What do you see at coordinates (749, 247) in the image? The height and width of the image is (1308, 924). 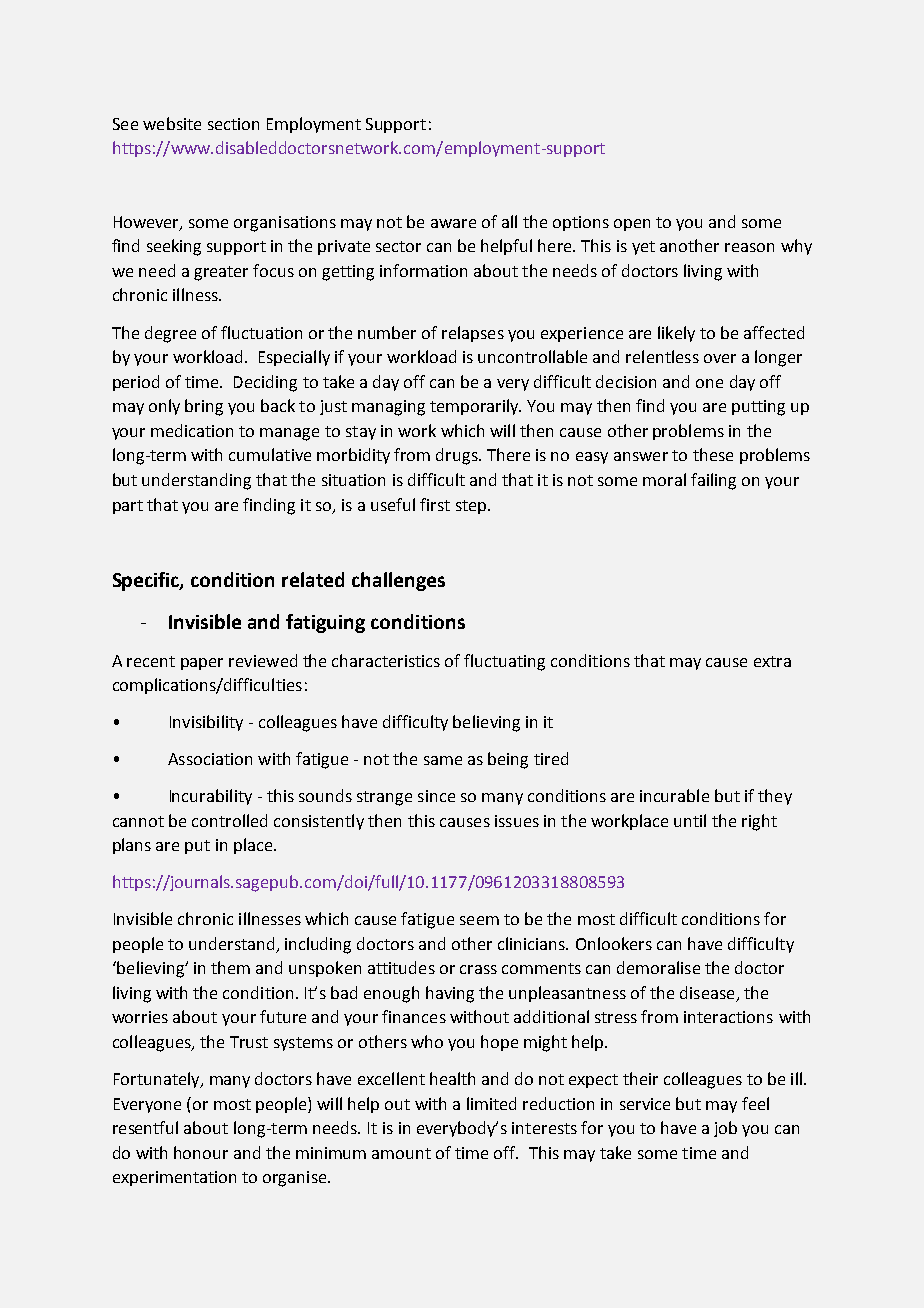 I see `reason` at bounding box center [749, 247].
